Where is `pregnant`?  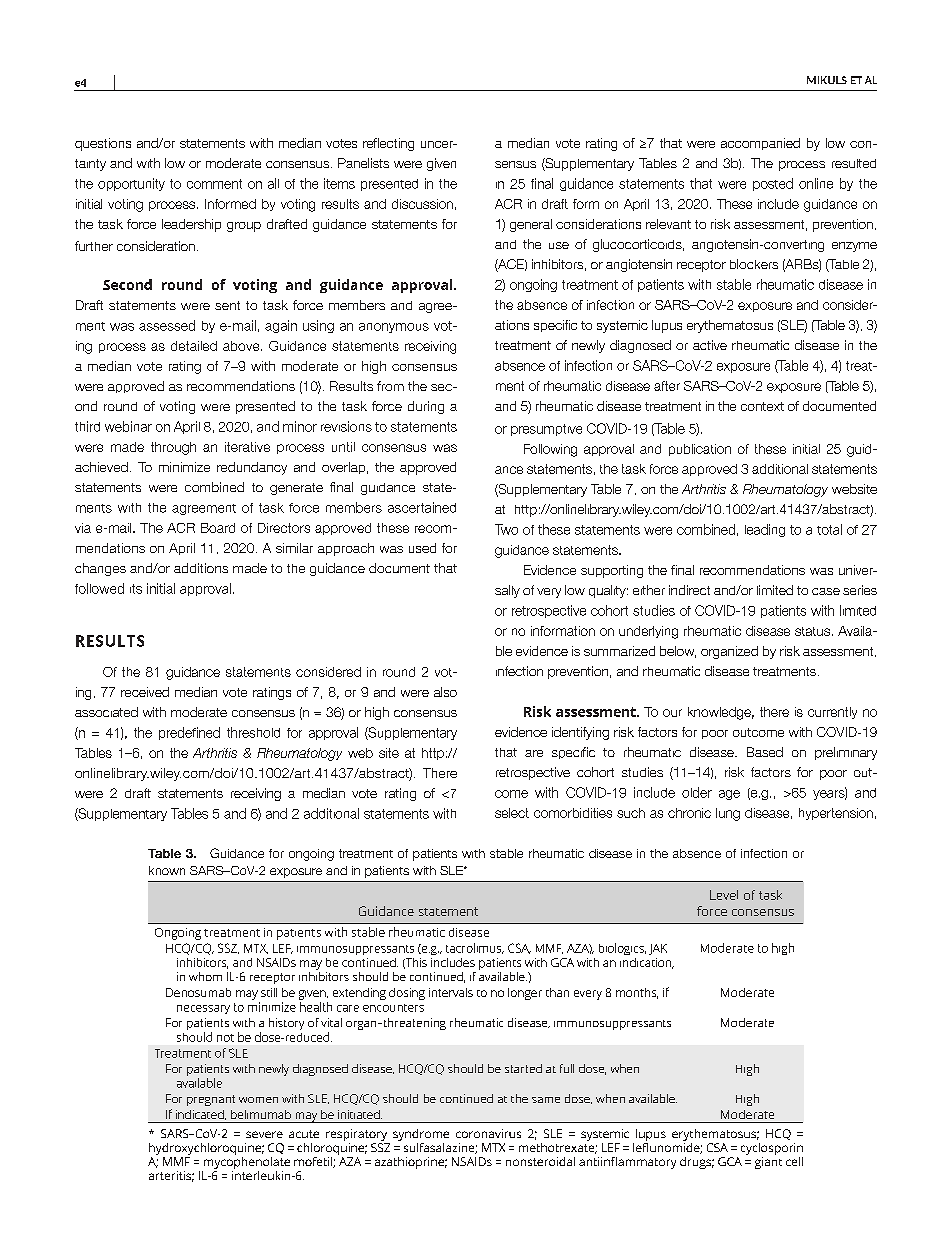 pregnant is located at coordinates (211, 1100).
